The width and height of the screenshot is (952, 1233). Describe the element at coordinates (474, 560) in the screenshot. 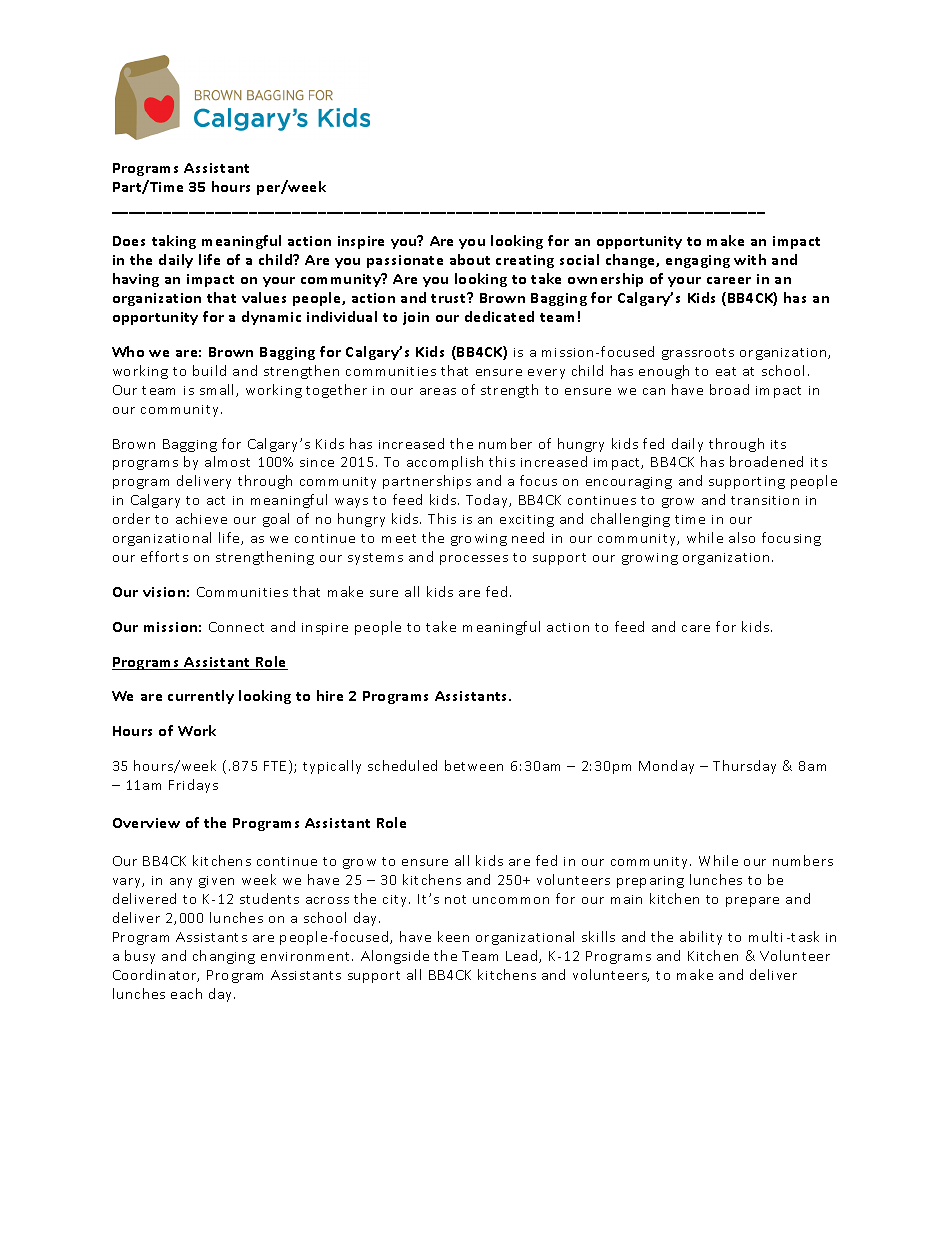

I see `processes` at that location.
